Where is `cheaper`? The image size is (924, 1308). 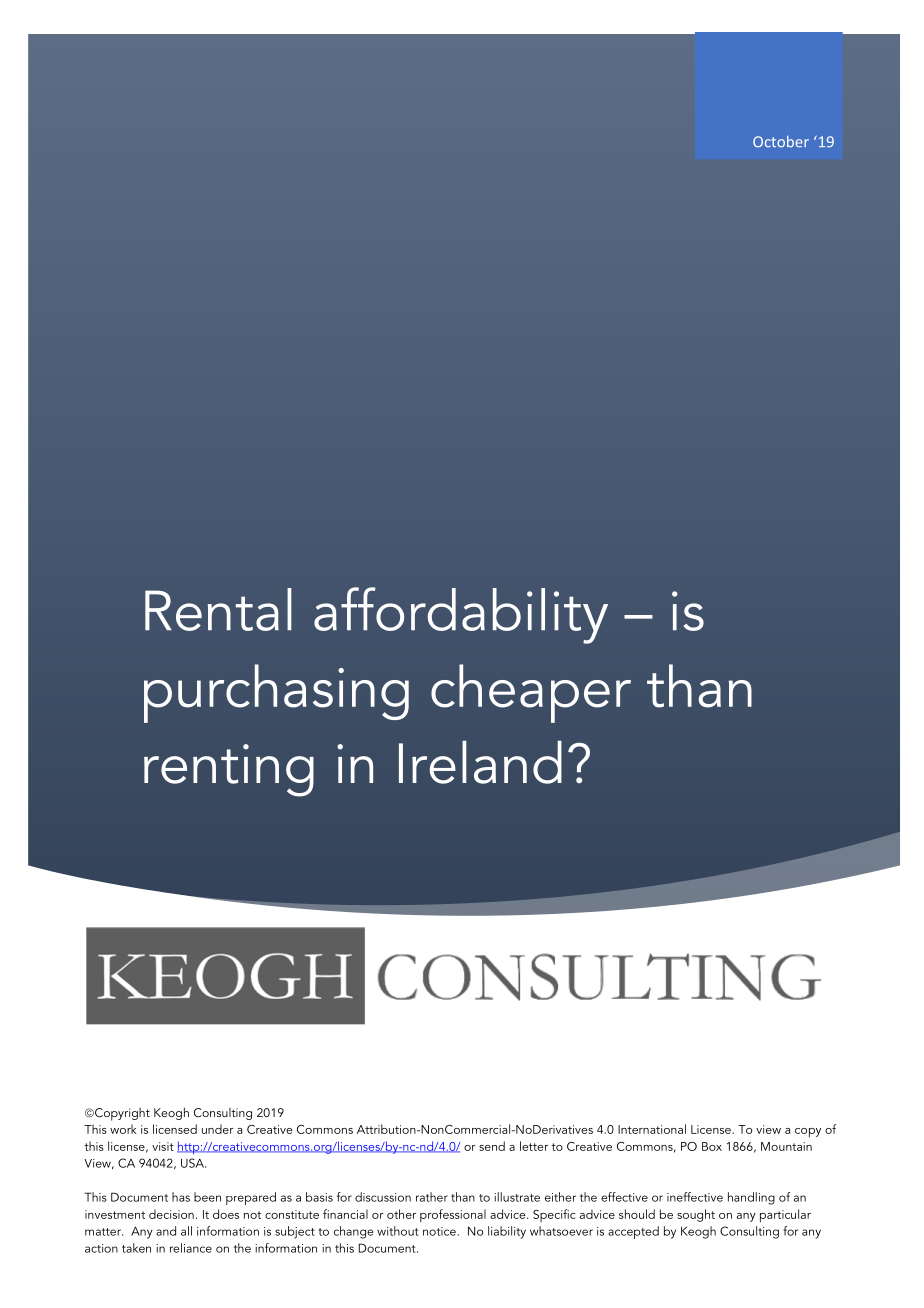
cheaper is located at coordinates (531, 693).
